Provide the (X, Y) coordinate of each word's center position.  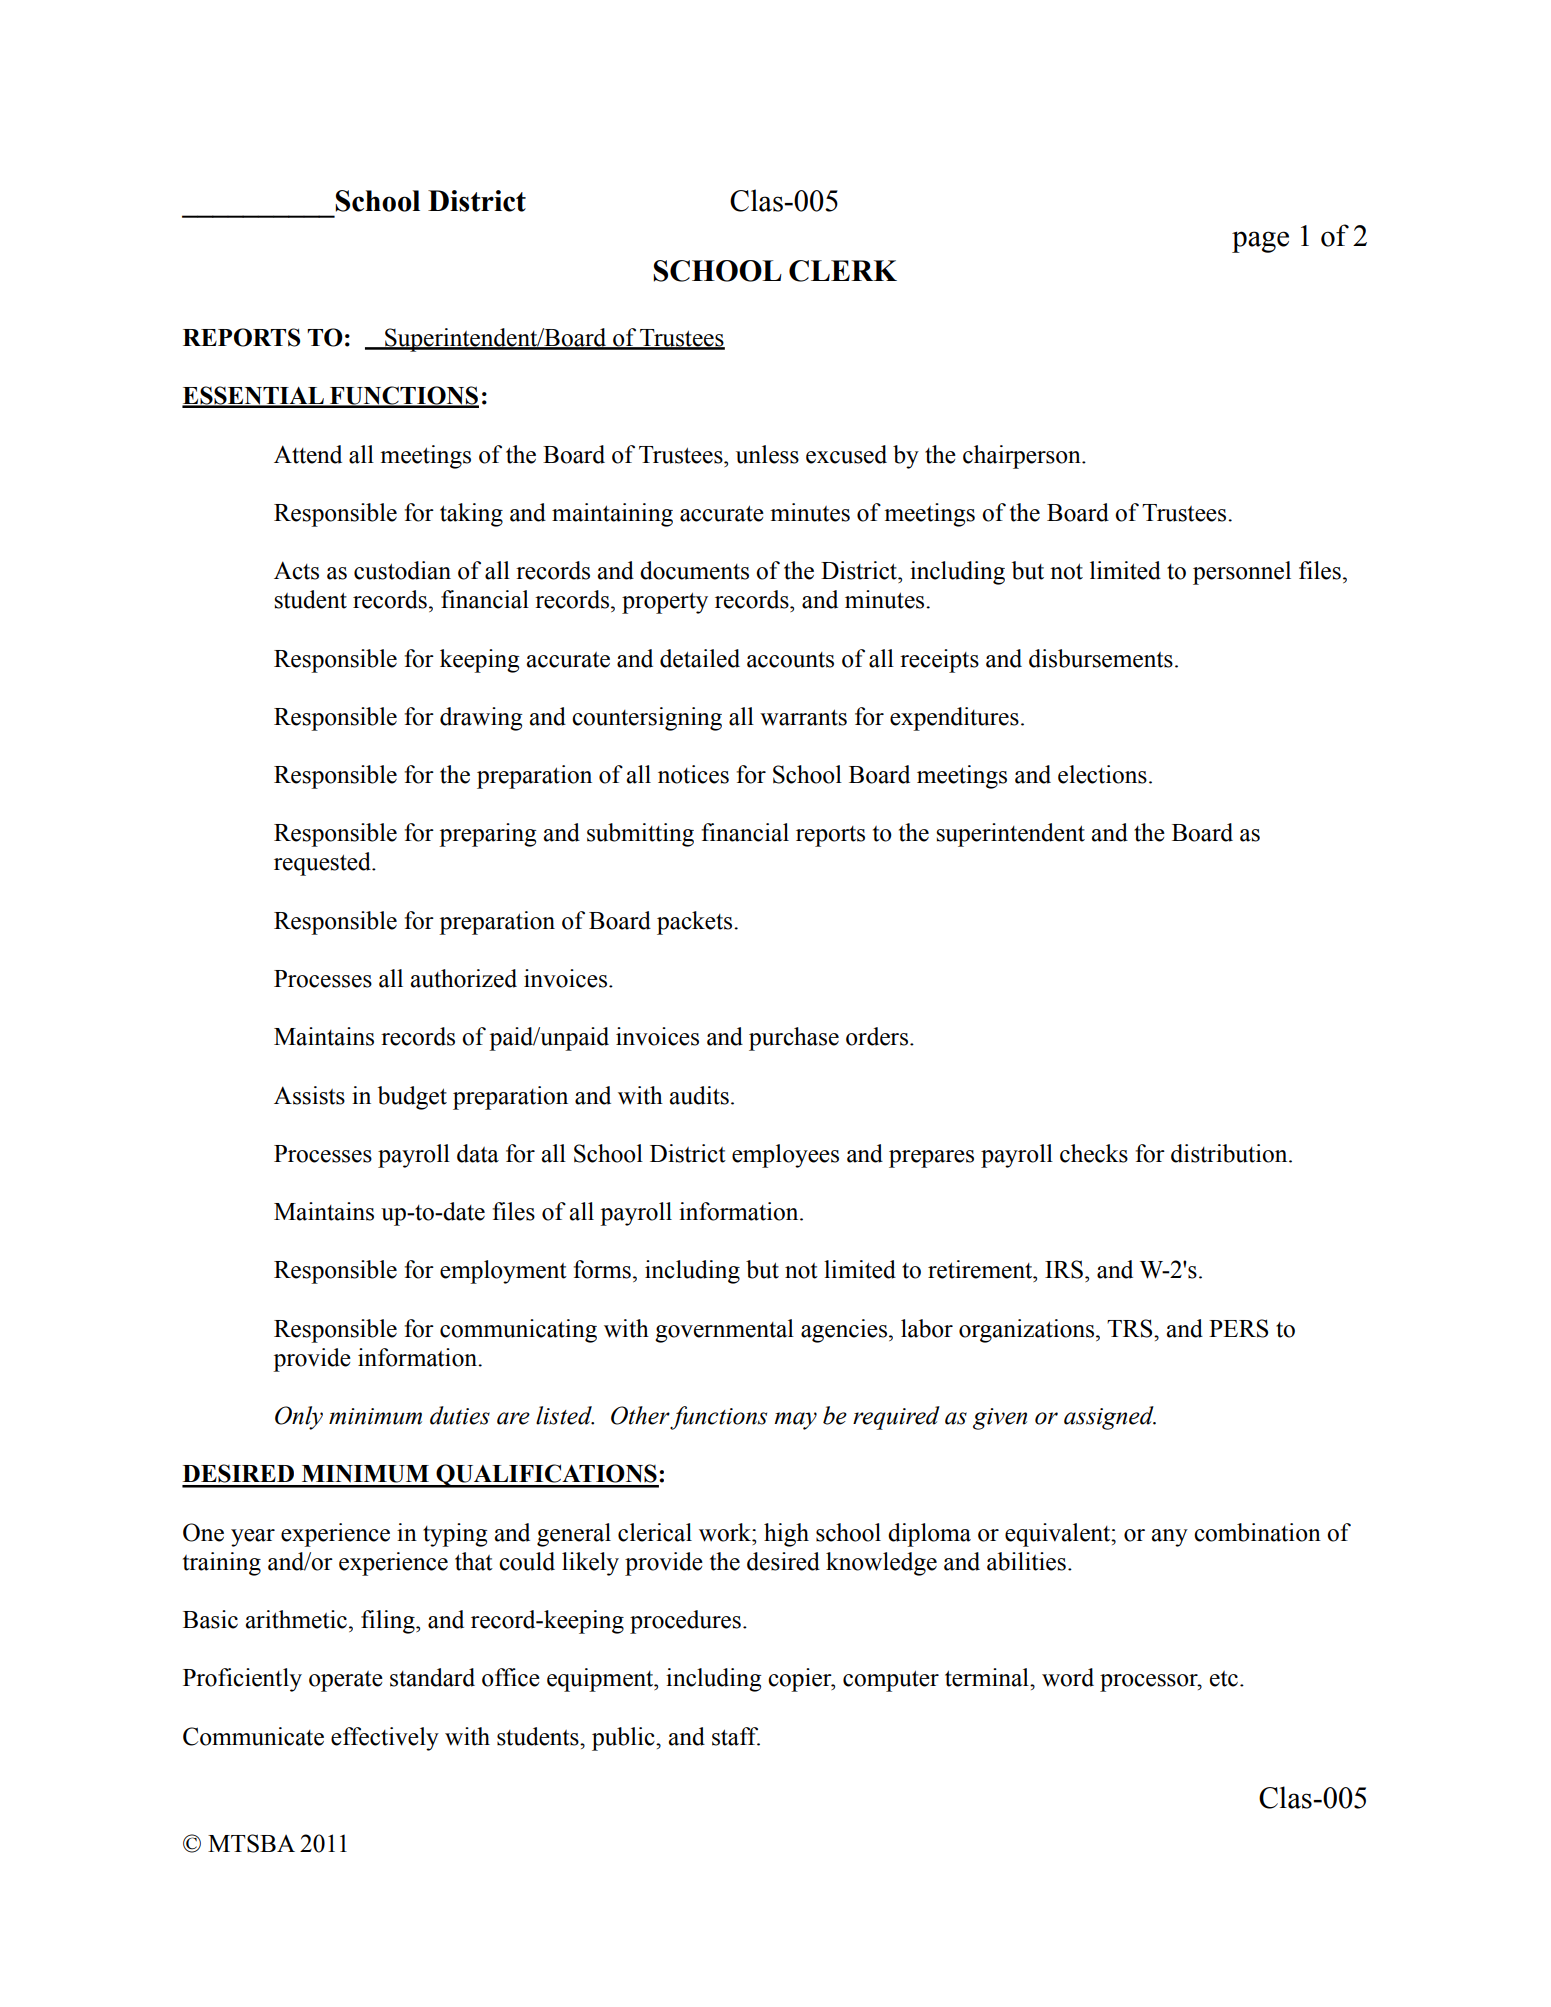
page (1260, 242)
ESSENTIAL (254, 396)
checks (1094, 1153)
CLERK (843, 271)
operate (346, 1681)
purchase (794, 1039)
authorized (464, 978)
